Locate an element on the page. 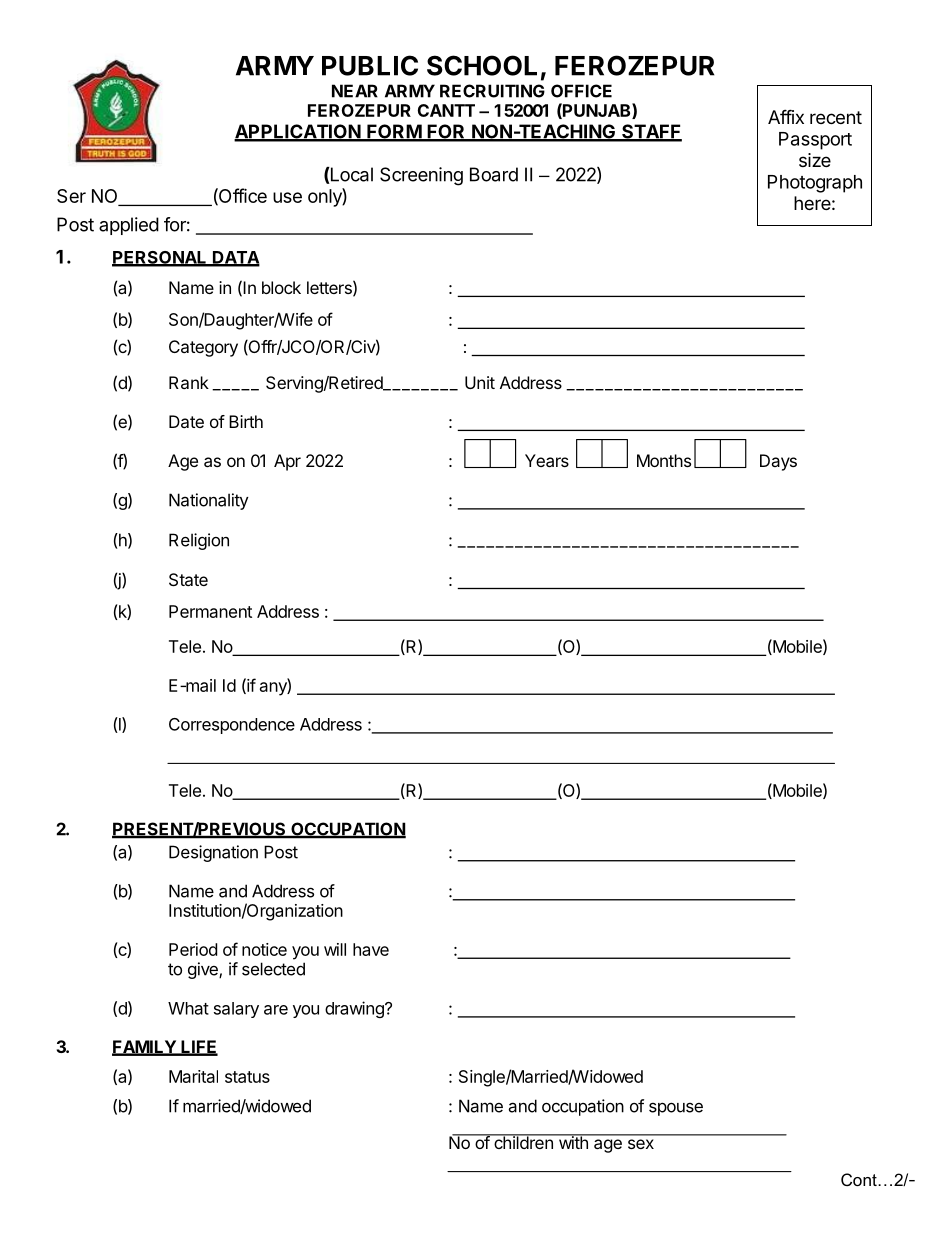 This document has width=952, height=1233. RECRUITING is located at coordinates (492, 91).
